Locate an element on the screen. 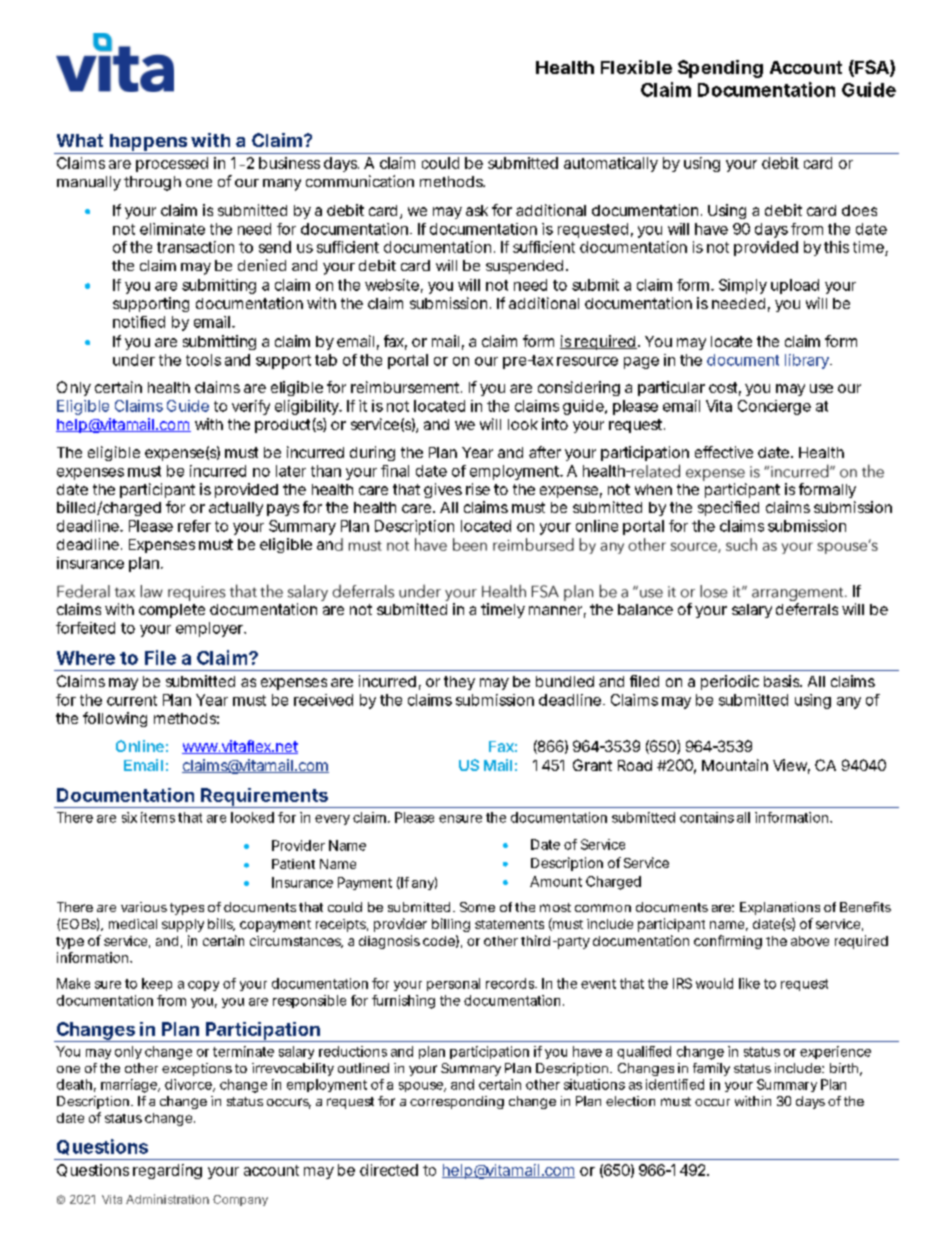 This screenshot has height=1233, width=952. Some is located at coordinates (477, 907).
